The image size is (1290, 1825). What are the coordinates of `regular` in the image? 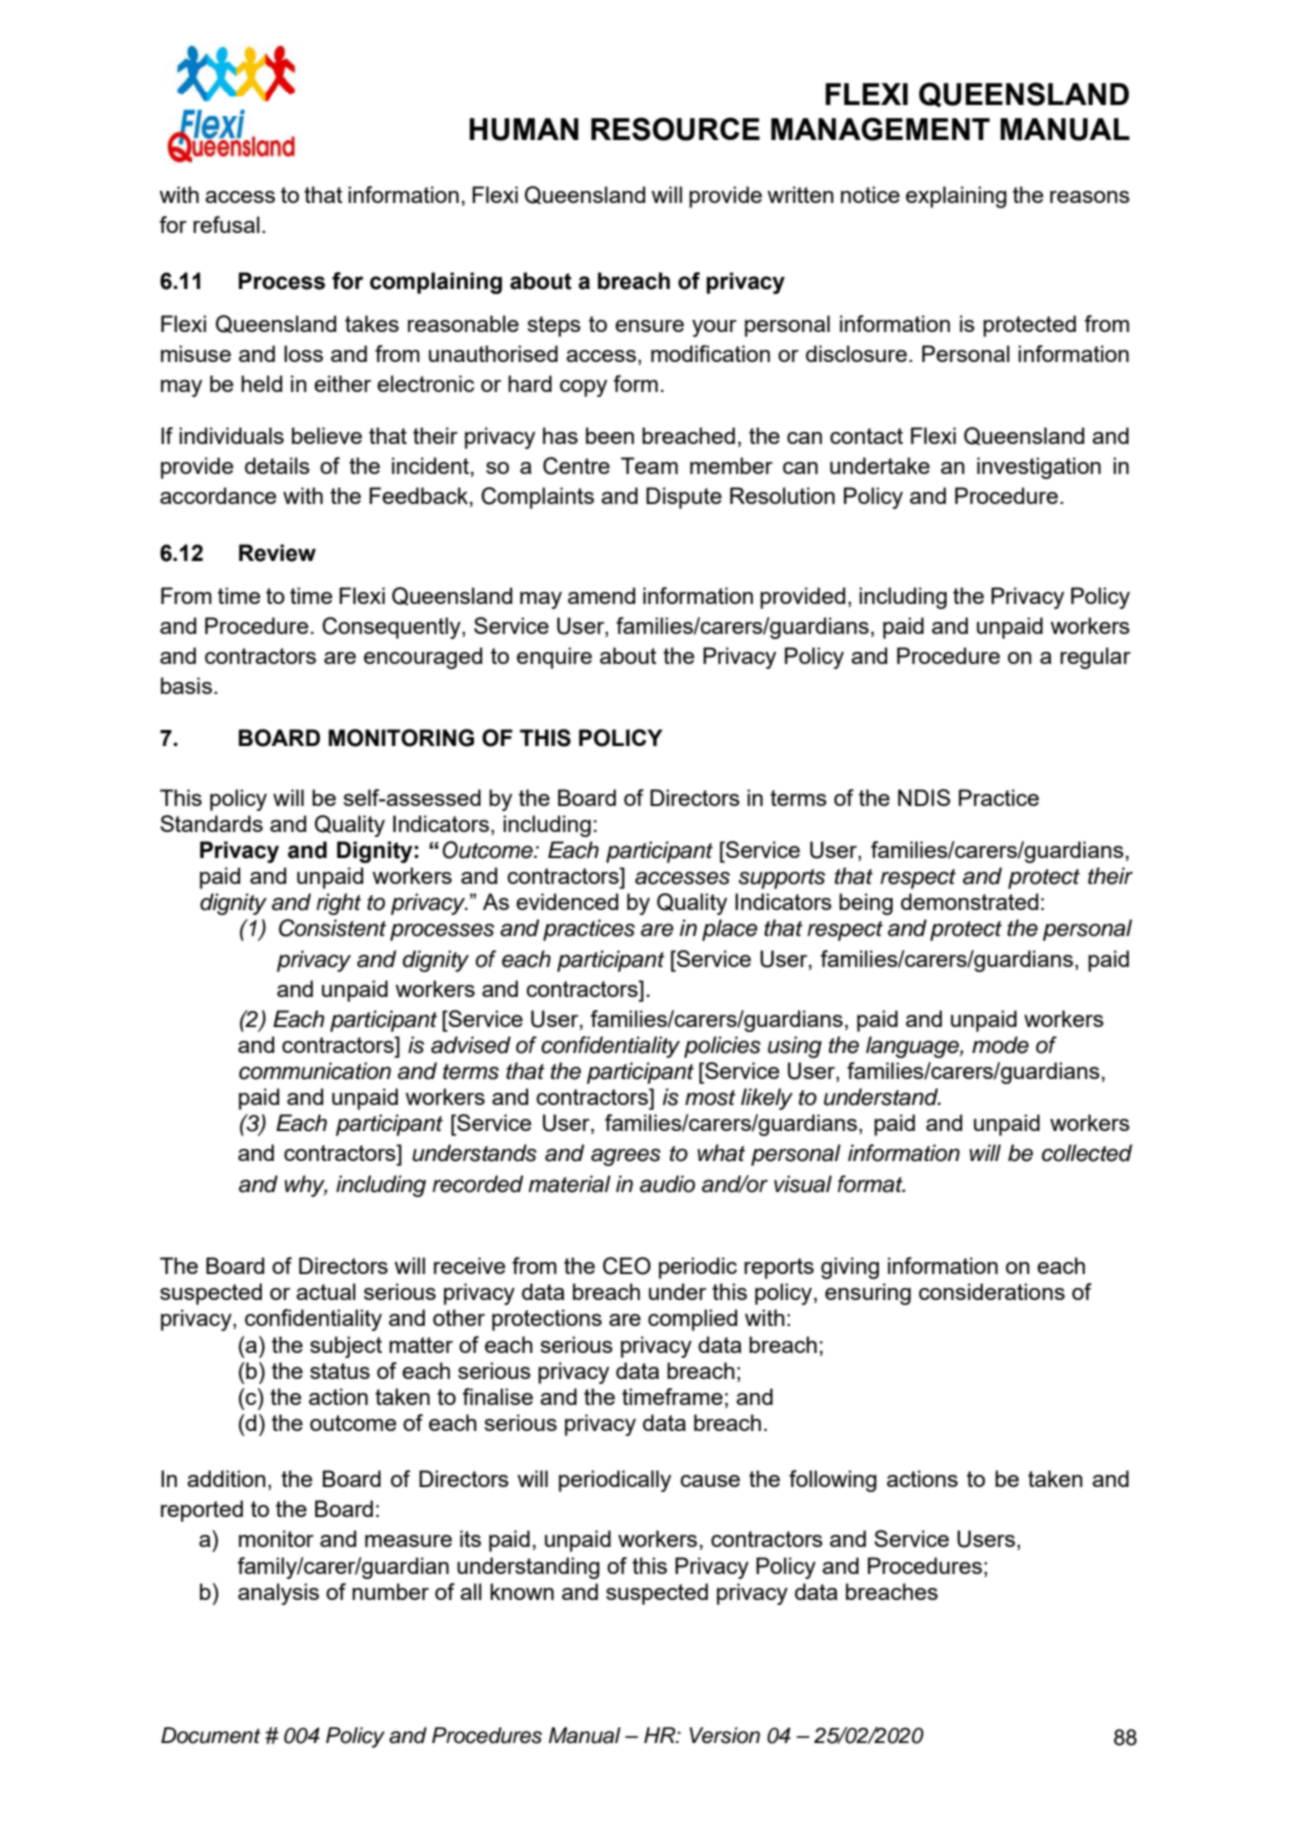 It's located at (1095, 658).
